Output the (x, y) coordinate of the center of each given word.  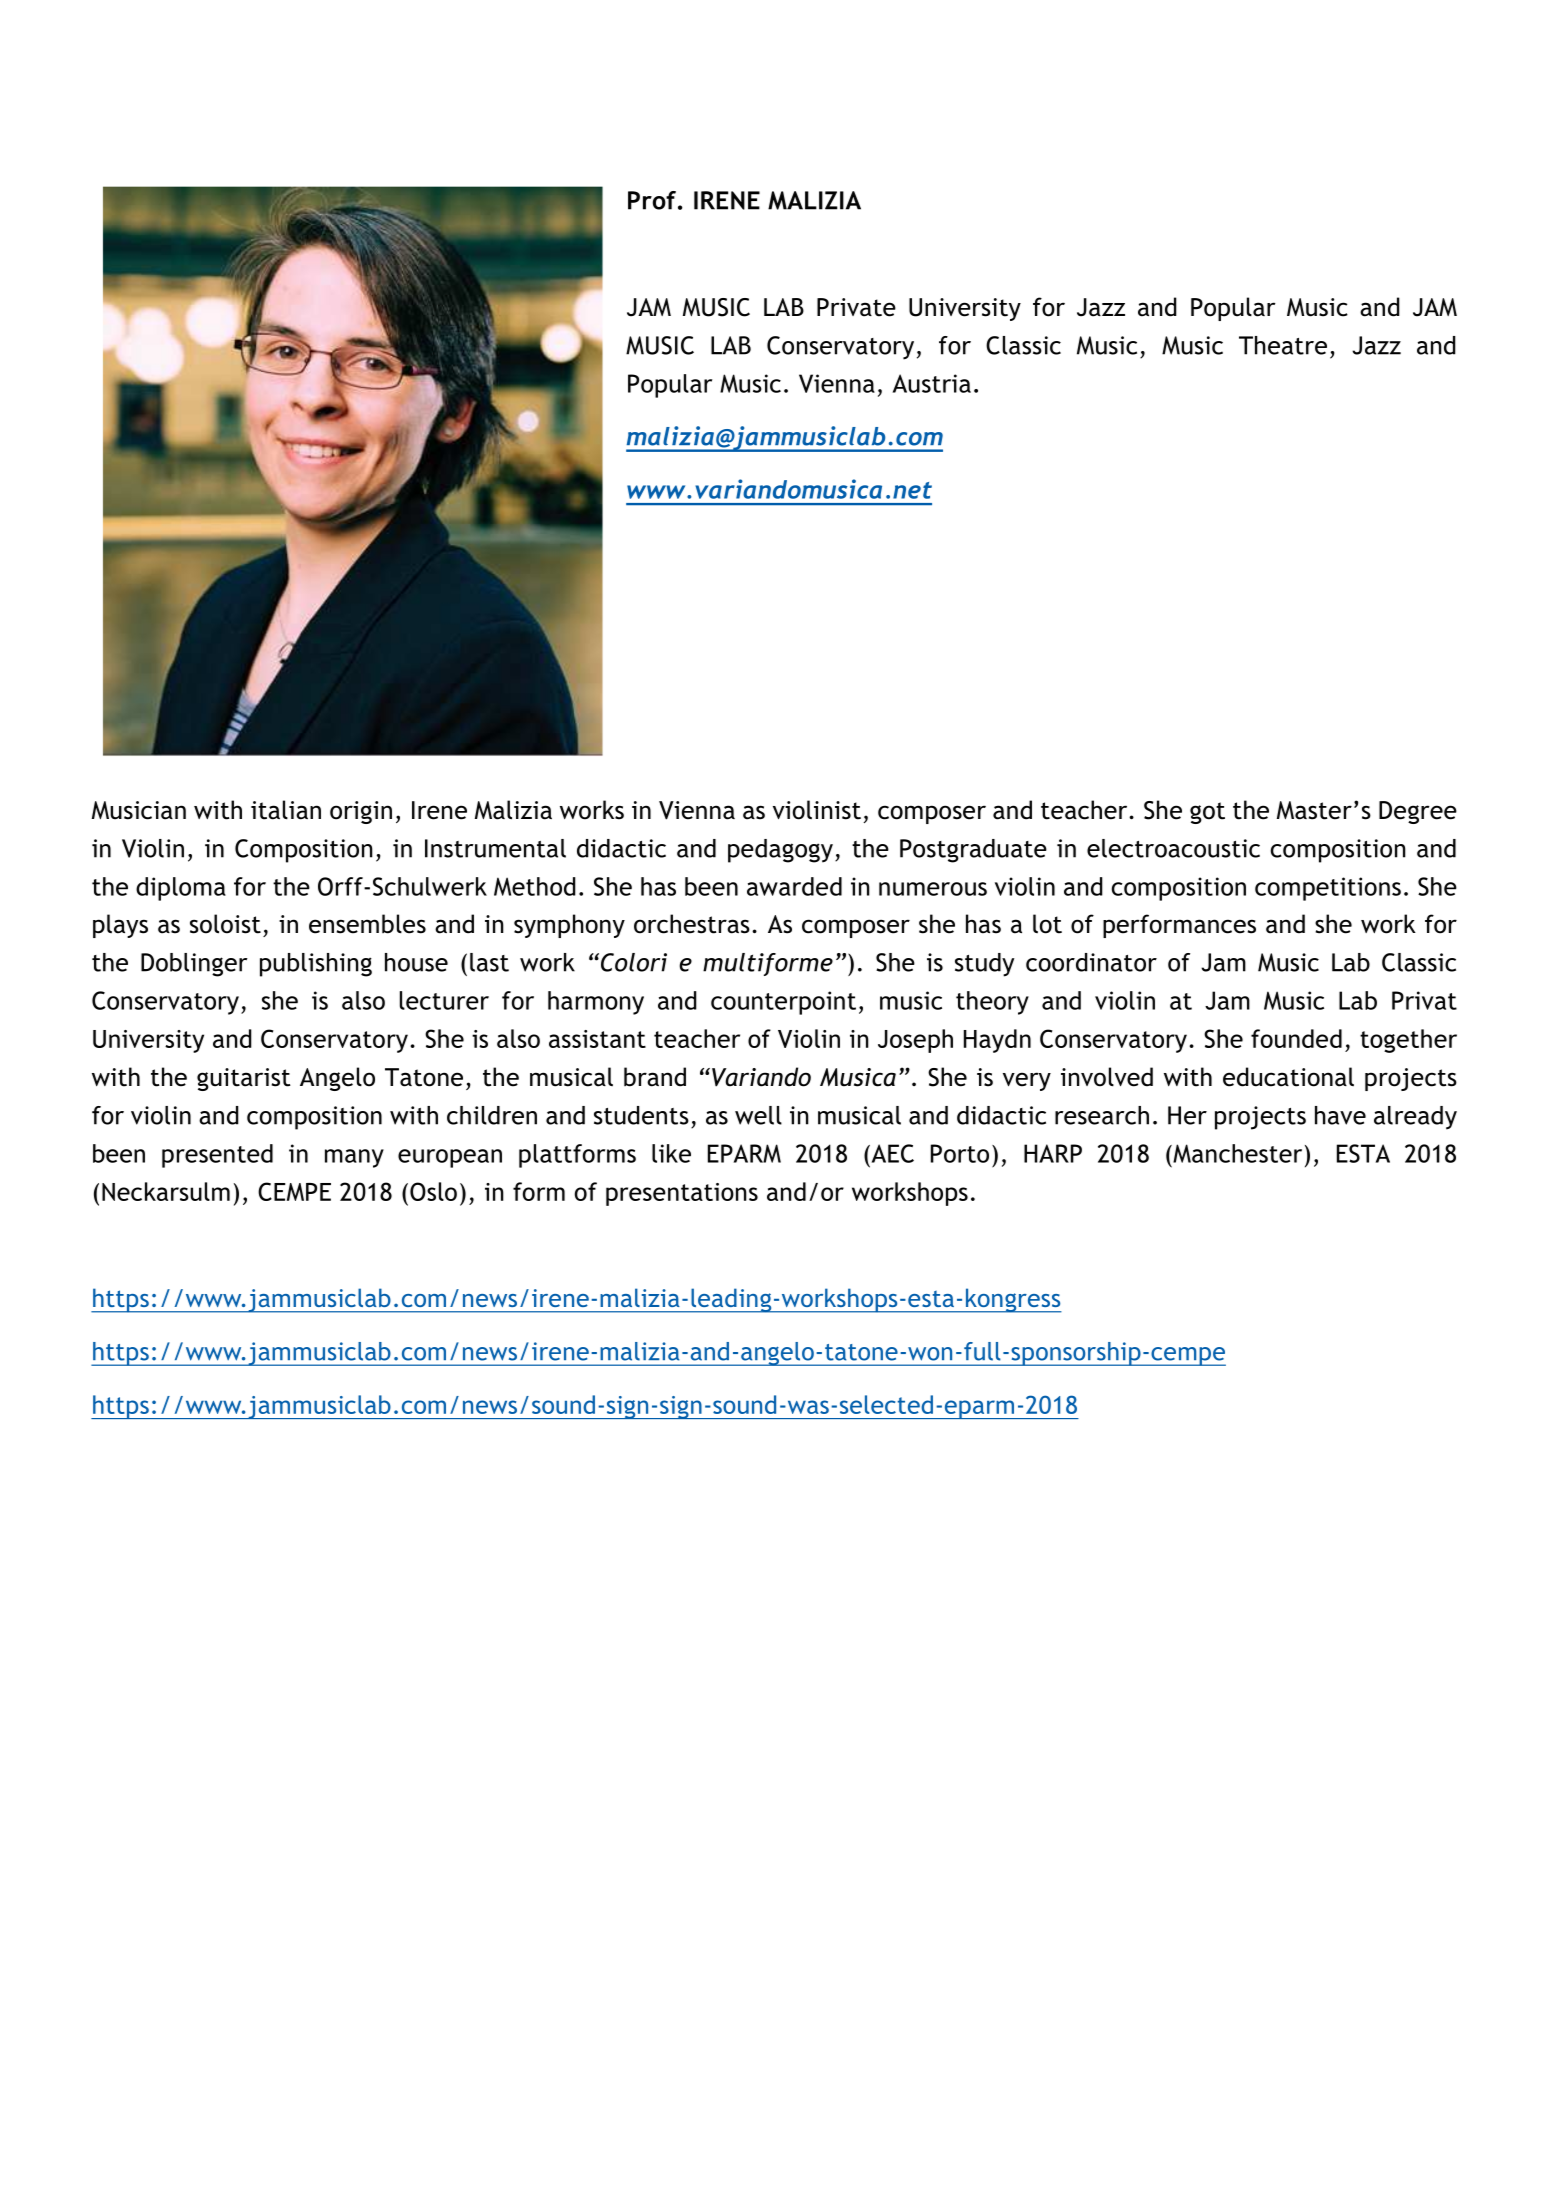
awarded (794, 886)
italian (286, 810)
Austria (932, 383)
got (1207, 813)
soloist (225, 924)
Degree (1418, 812)
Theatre (1283, 345)
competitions (1328, 889)
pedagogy (780, 851)
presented (217, 1156)
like (671, 1153)
